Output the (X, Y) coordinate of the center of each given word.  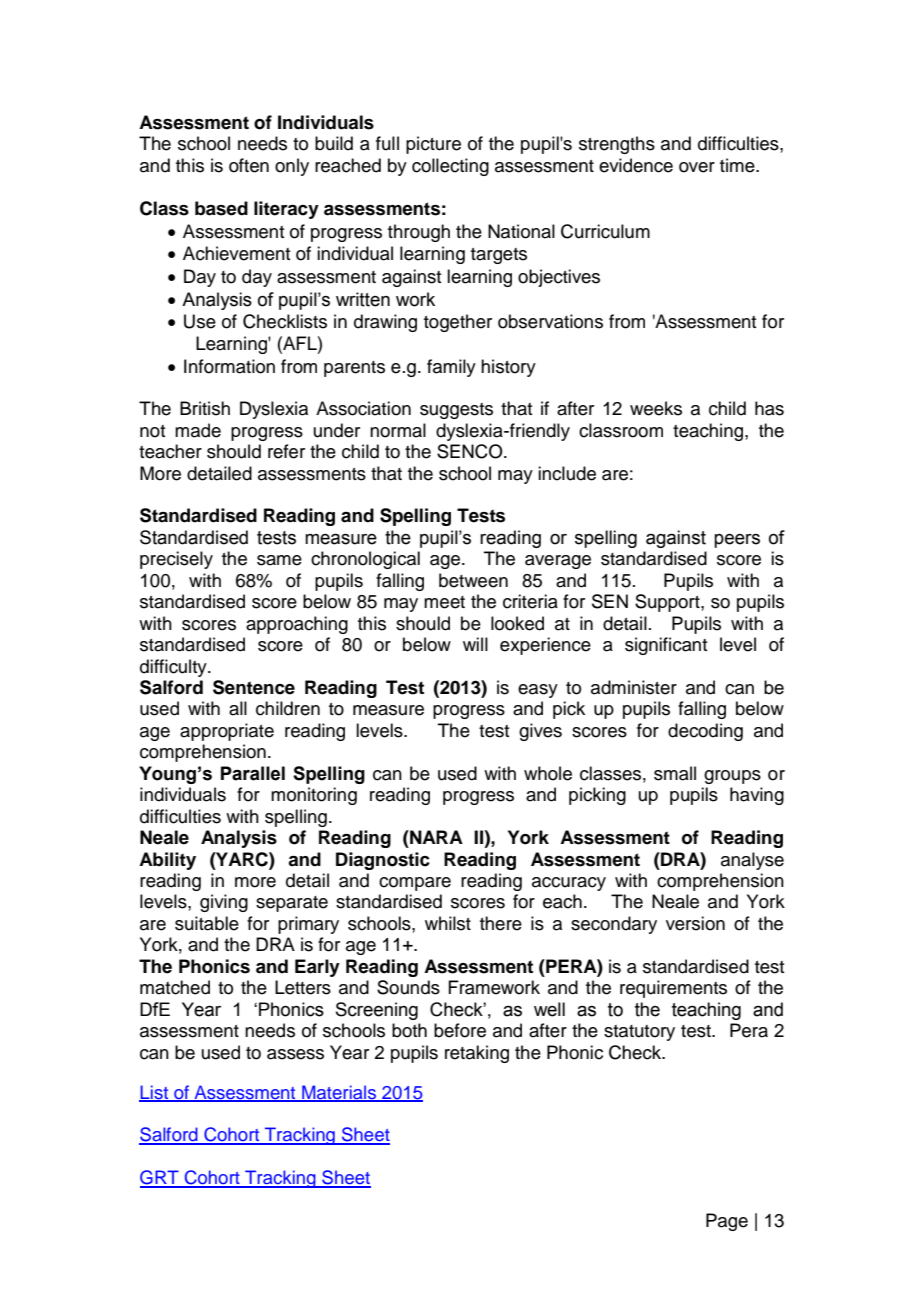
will (475, 644)
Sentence (254, 687)
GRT (160, 1178)
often (249, 165)
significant (666, 646)
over (697, 167)
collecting (450, 167)
